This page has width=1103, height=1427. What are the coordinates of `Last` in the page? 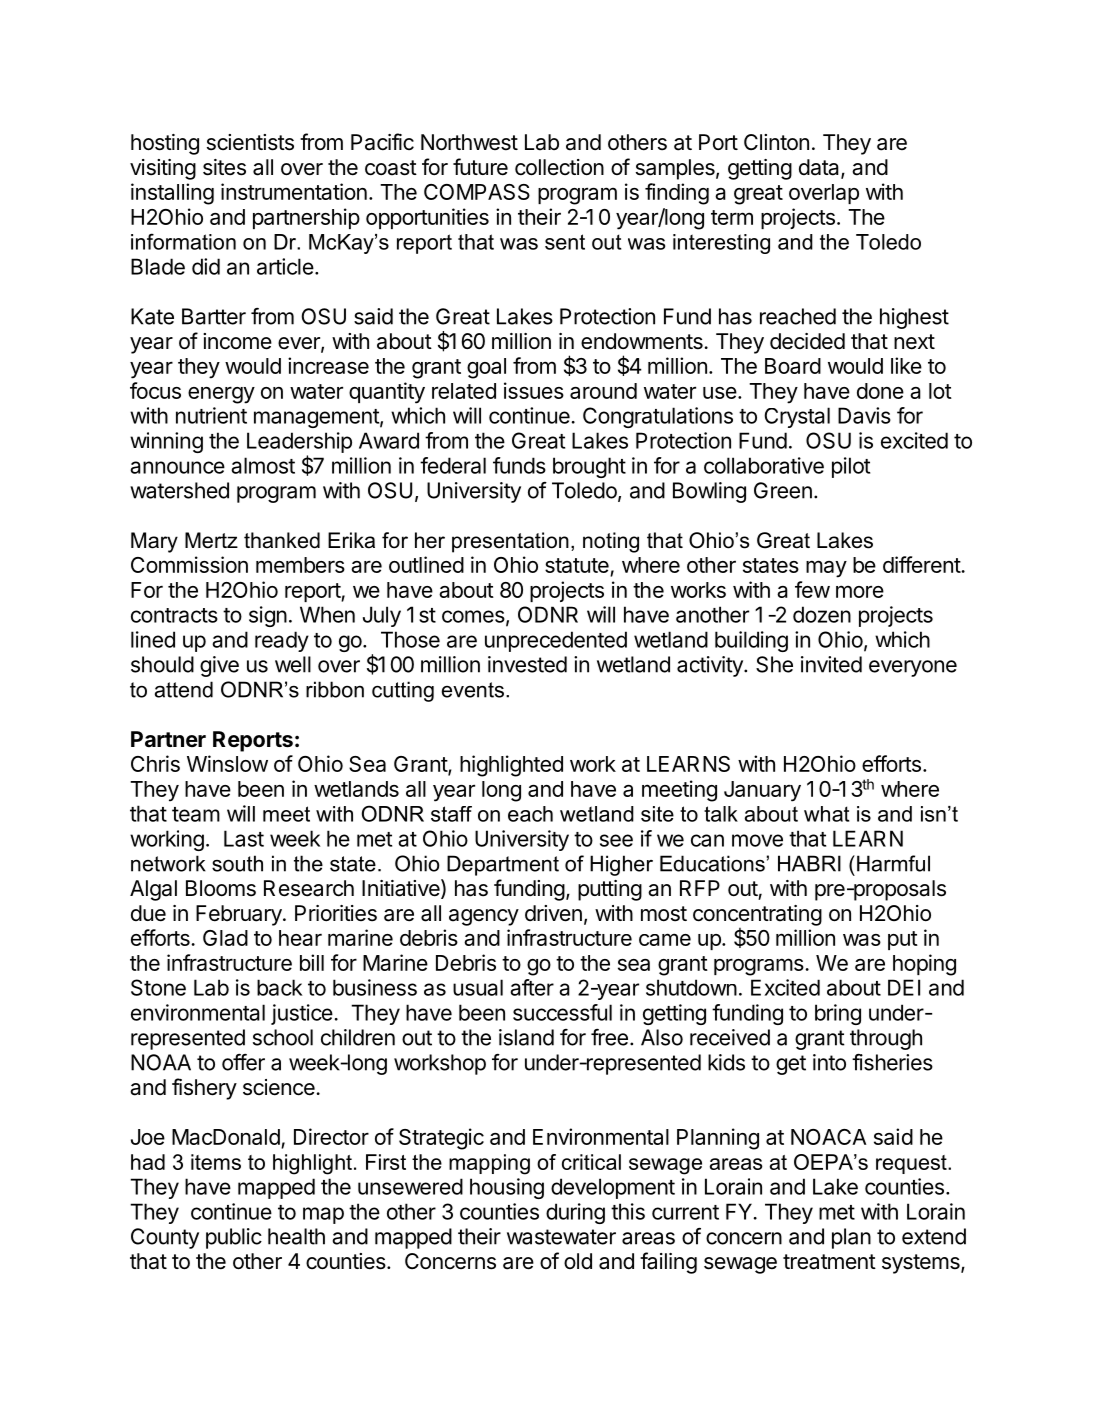 It's located at (244, 838).
